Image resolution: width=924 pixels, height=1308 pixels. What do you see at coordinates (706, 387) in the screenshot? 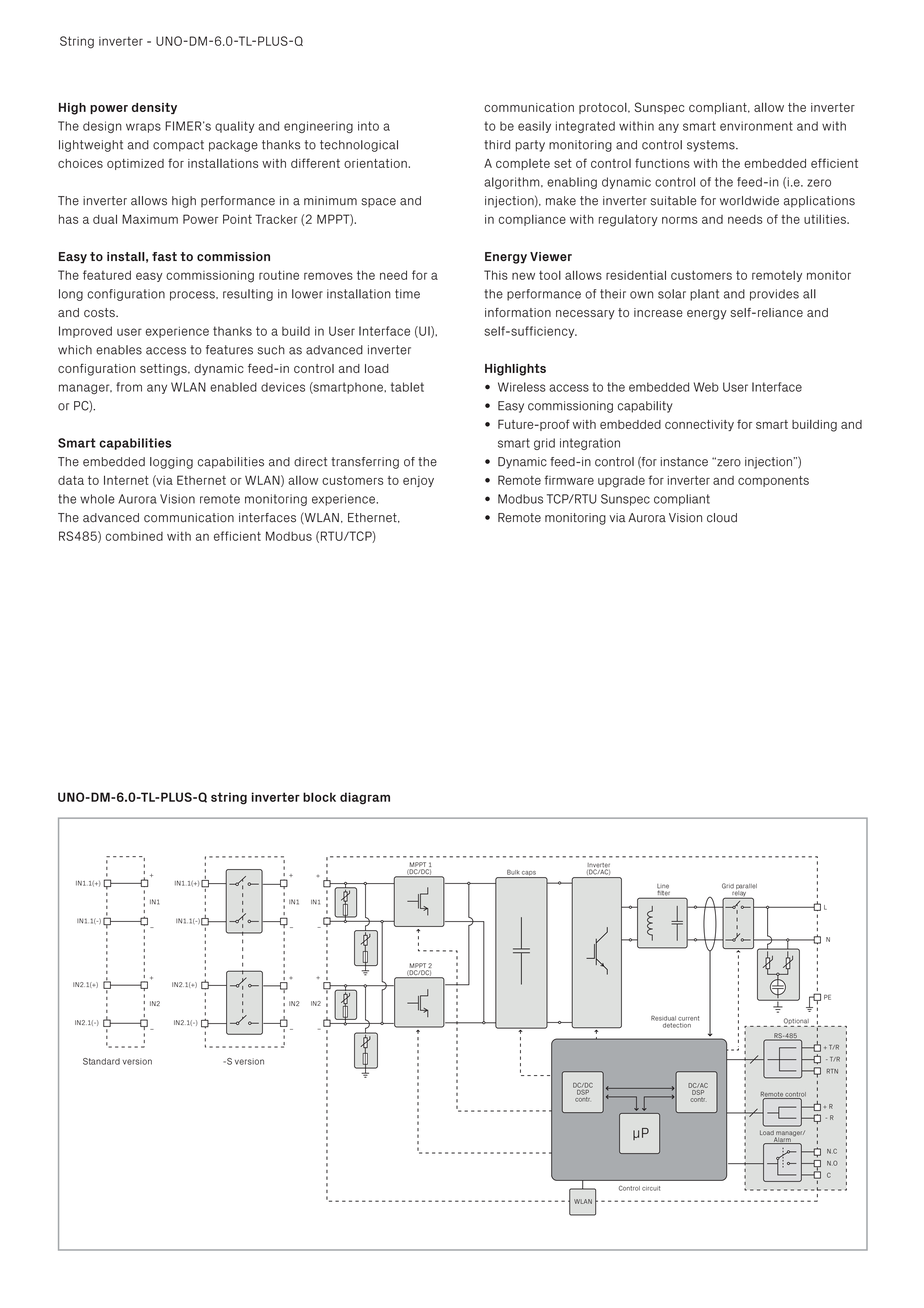
I see `Web` at bounding box center [706, 387].
